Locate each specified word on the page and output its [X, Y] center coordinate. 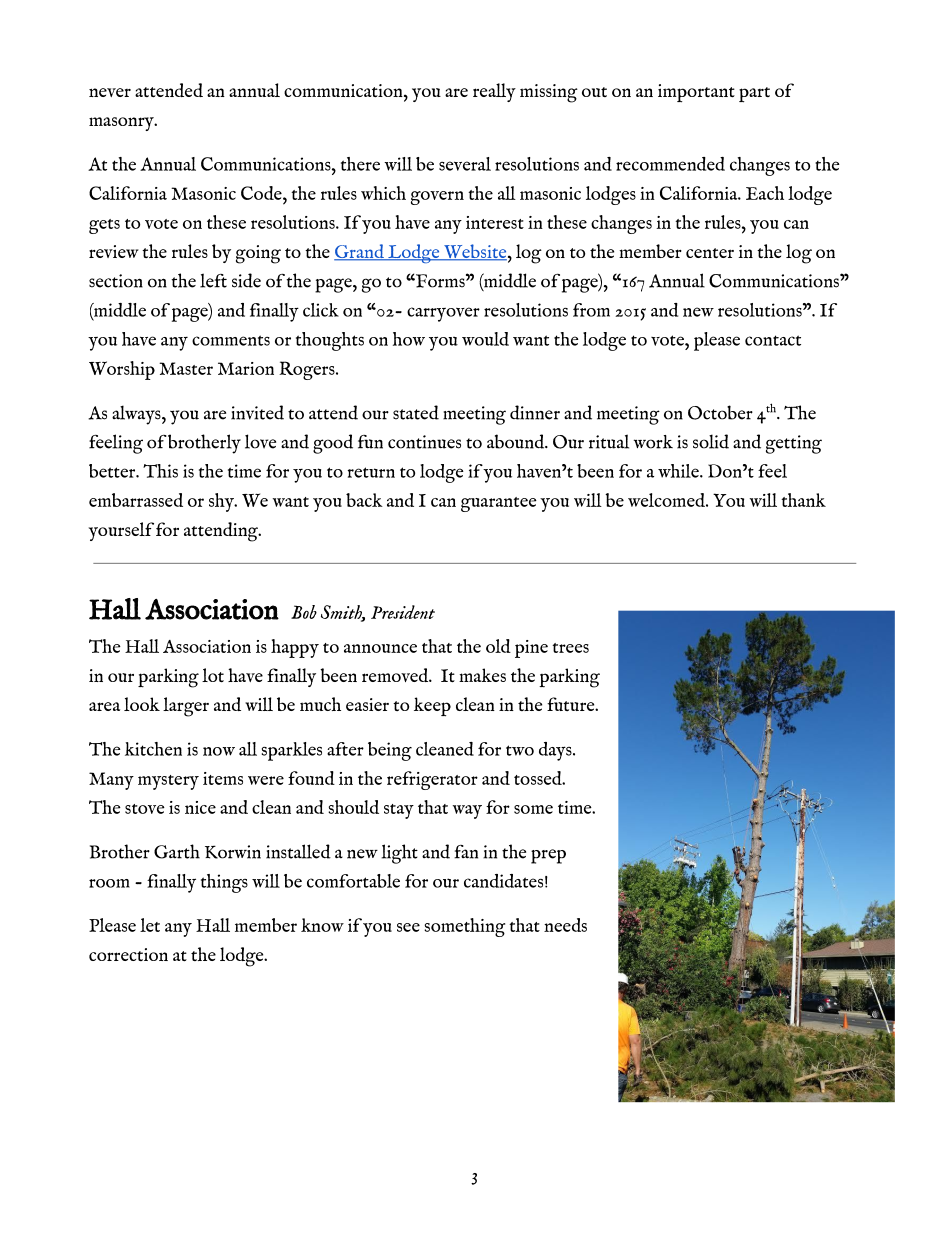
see [408, 927]
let [150, 925]
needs [565, 925]
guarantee [499, 504]
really [494, 92]
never [110, 92]
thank [803, 500]
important [696, 93]
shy [222, 502]
